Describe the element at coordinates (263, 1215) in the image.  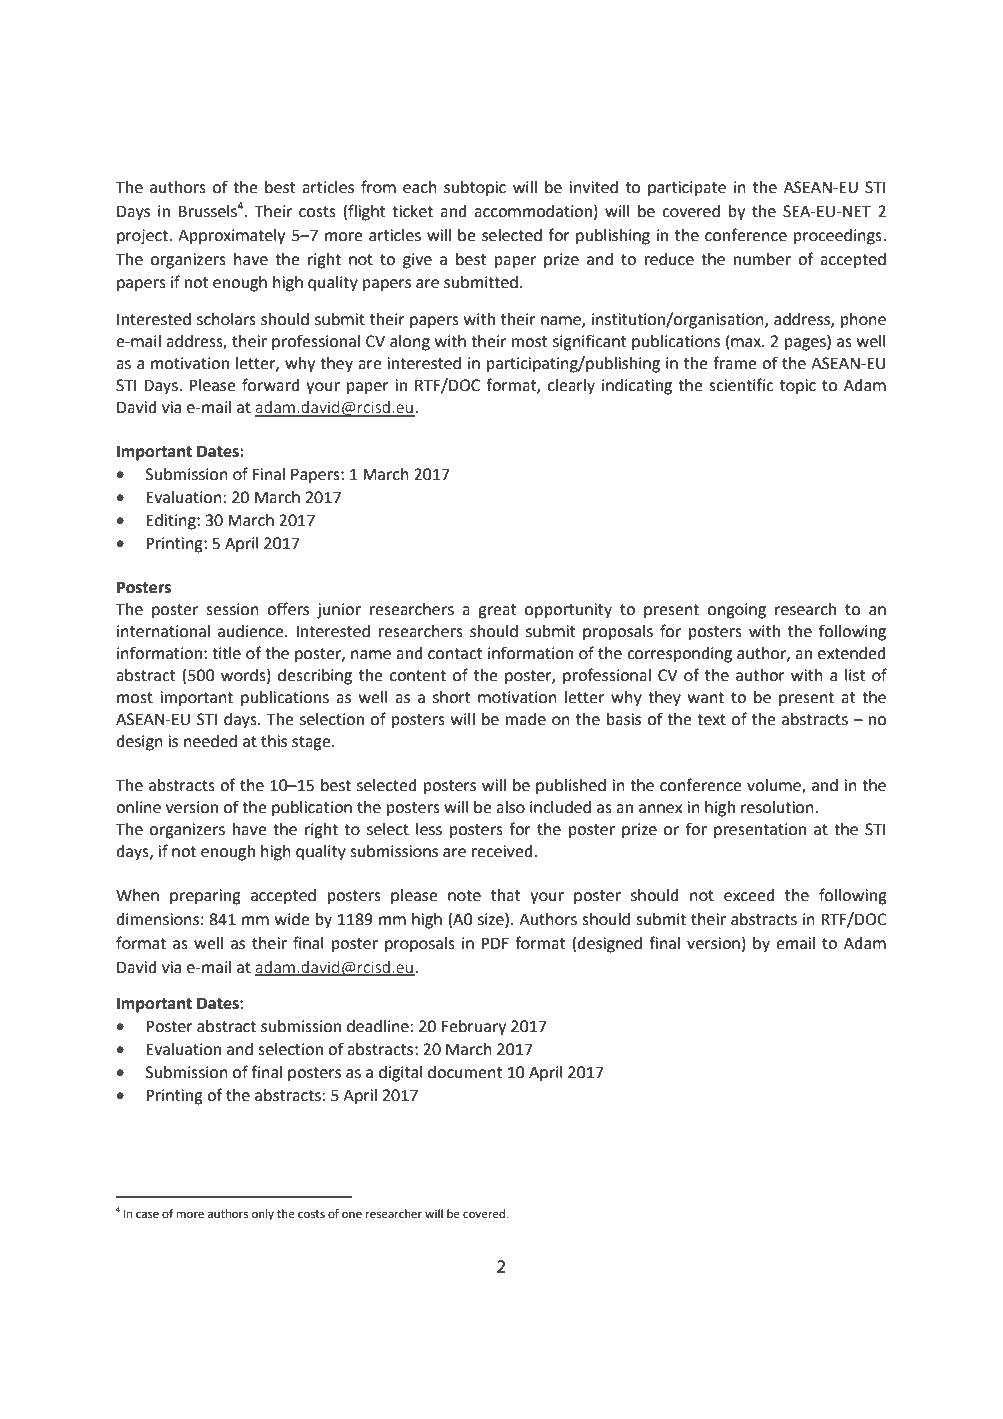
I see `only` at that location.
